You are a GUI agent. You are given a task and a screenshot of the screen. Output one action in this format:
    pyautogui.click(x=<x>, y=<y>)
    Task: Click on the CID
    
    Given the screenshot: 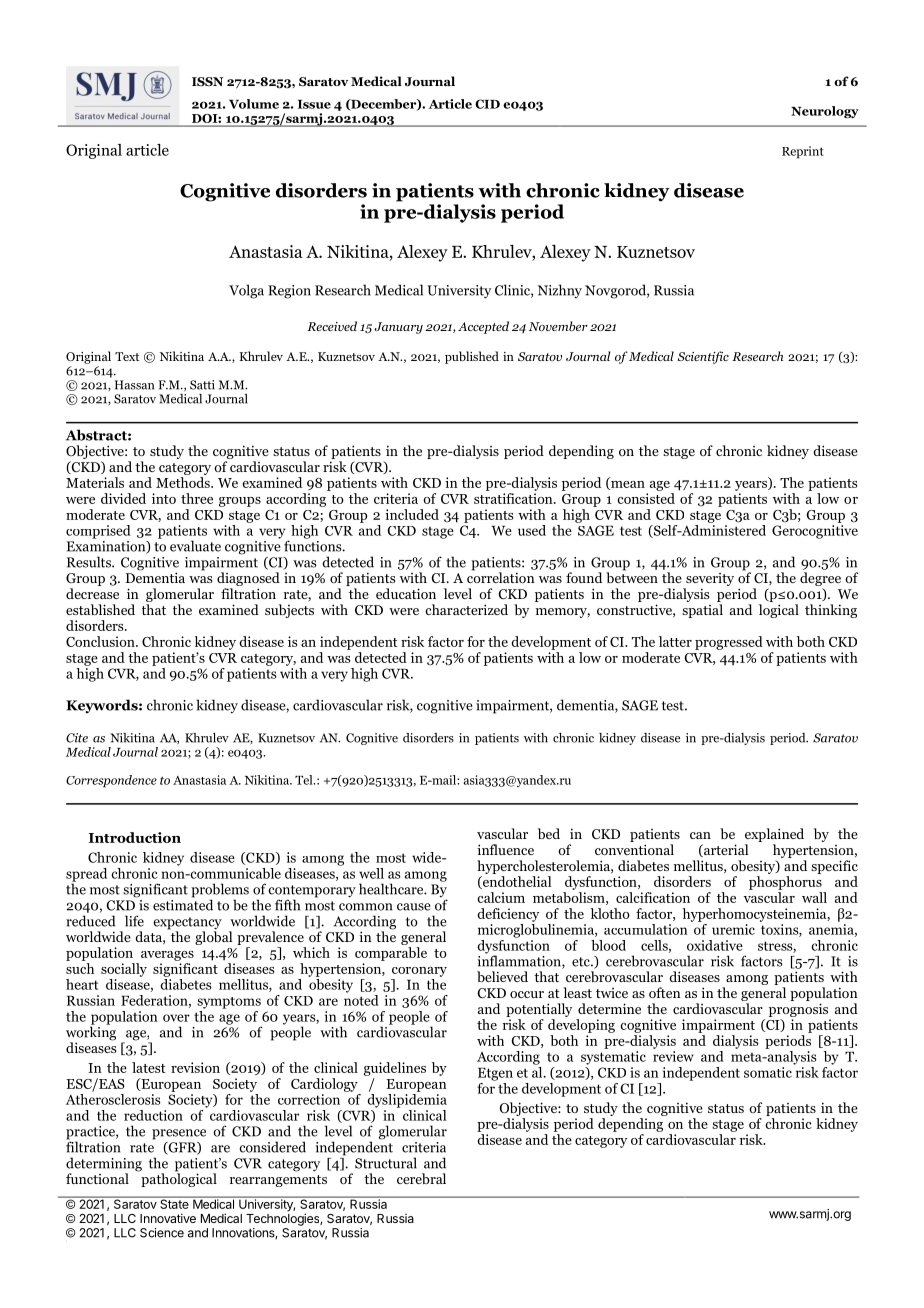 What is the action you would take?
    pyautogui.click(x=487, y=104)
